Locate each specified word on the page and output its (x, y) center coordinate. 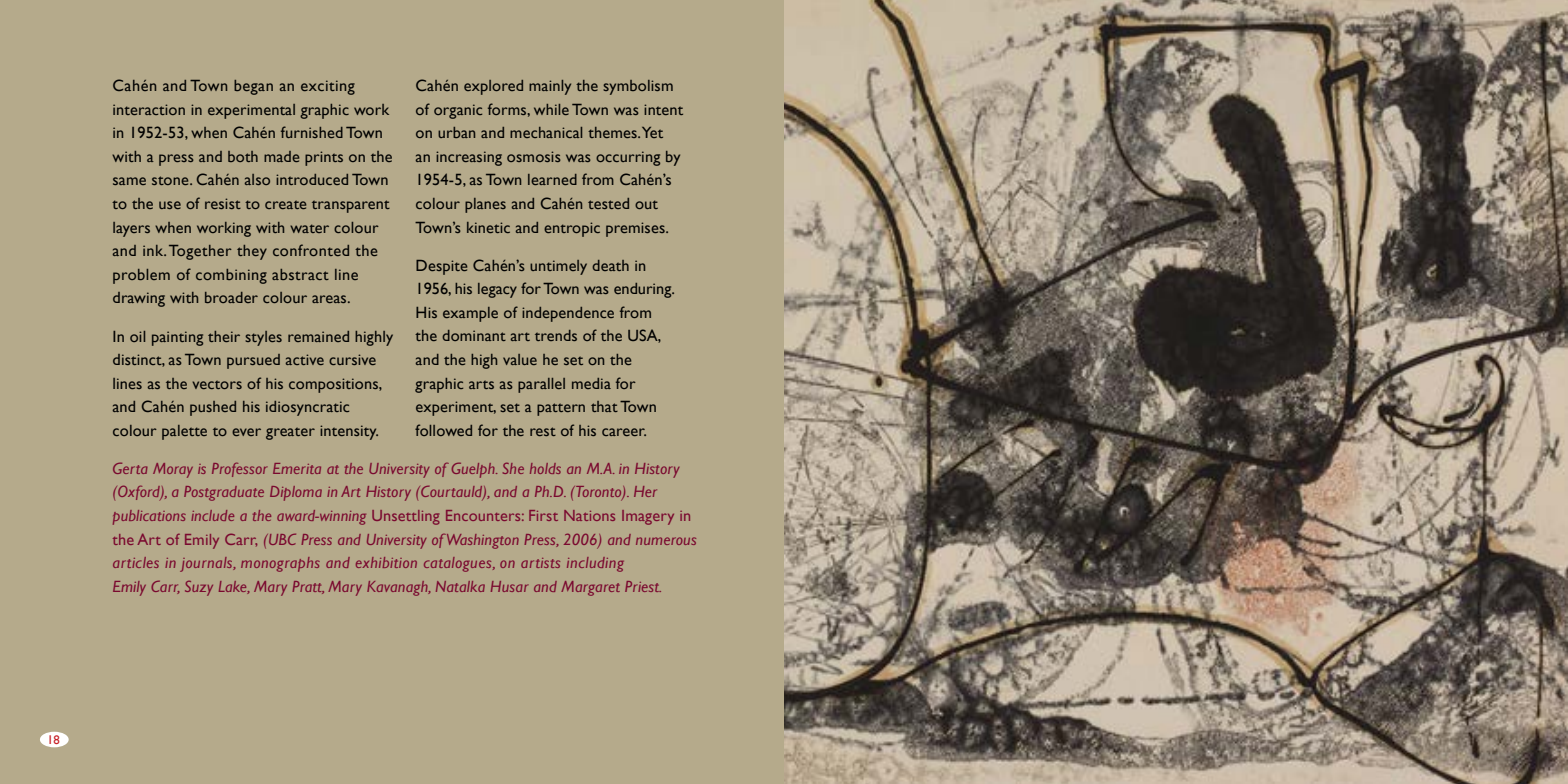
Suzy (199, 588)
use (170, 205)
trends (556, 335)
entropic (572, 229)
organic (458, 111)
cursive (352, 359)
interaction (149, 109)
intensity (349, 432)
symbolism (638, 87)
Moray (173, 470)
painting (177, 338)
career (624, 432)
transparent (351, 206)
